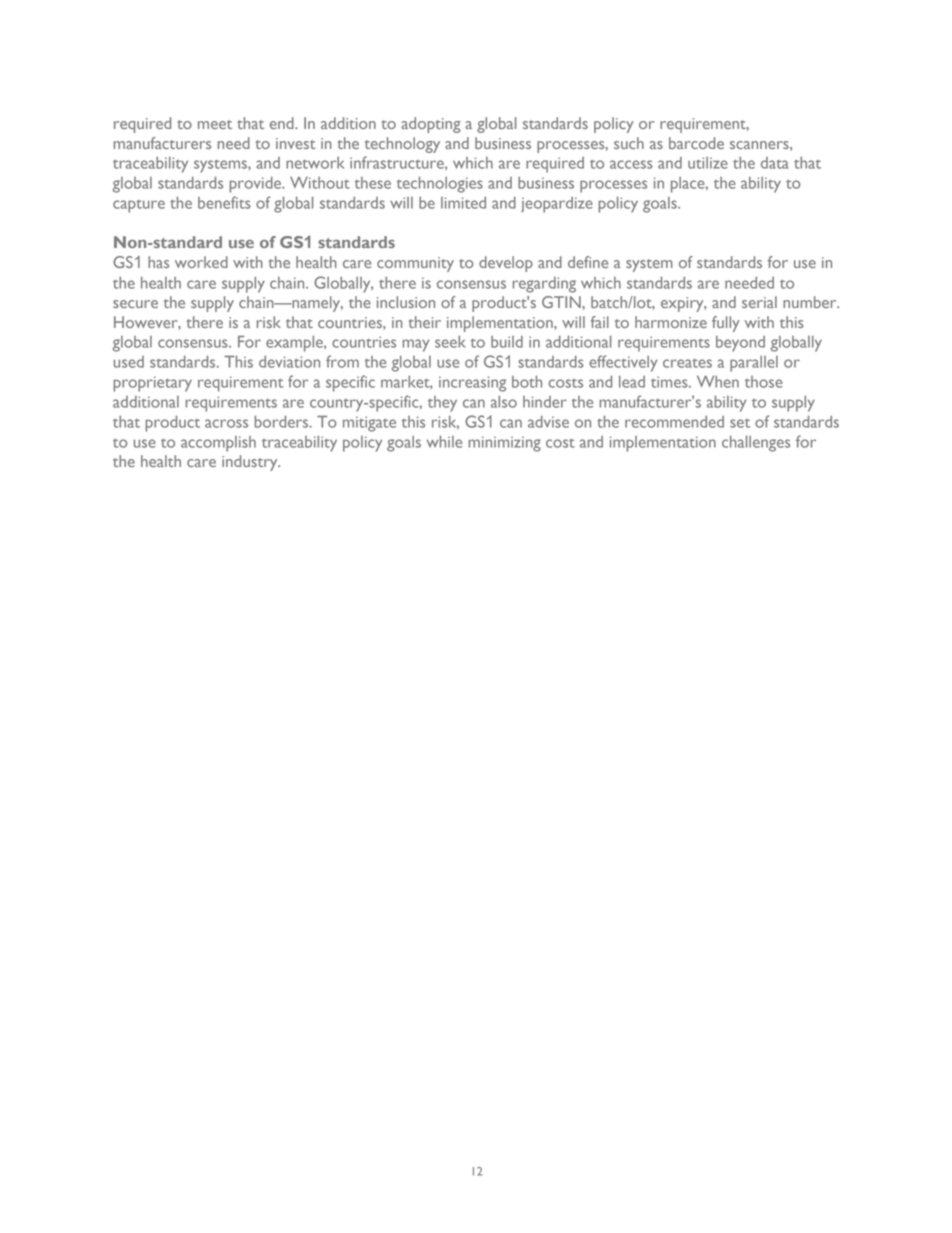 The height and width of the screenshot is (1233, 952). I want to click on accomplish, so click(218, 444).
